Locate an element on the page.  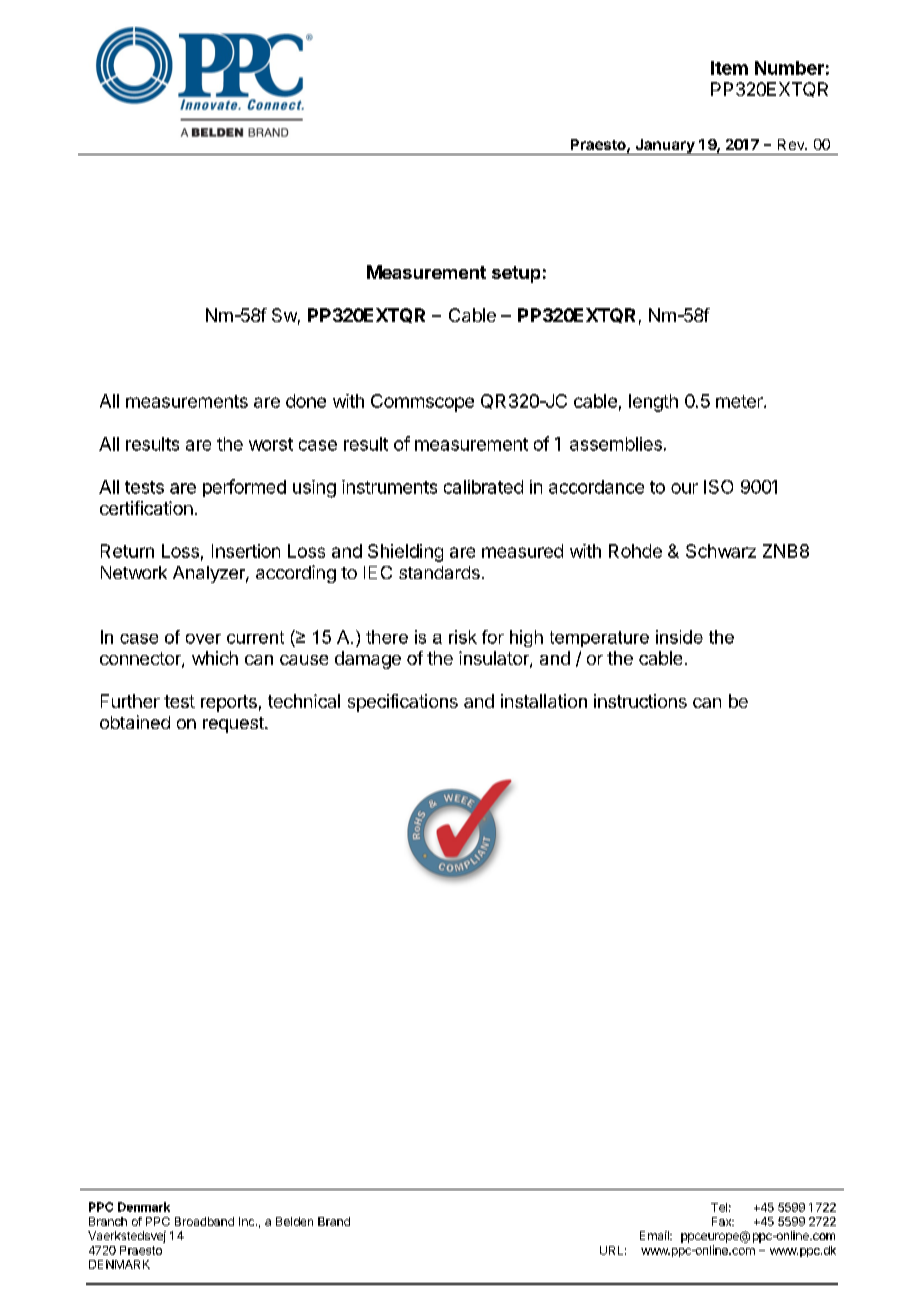
Item is located at coordinates (729, 68).
